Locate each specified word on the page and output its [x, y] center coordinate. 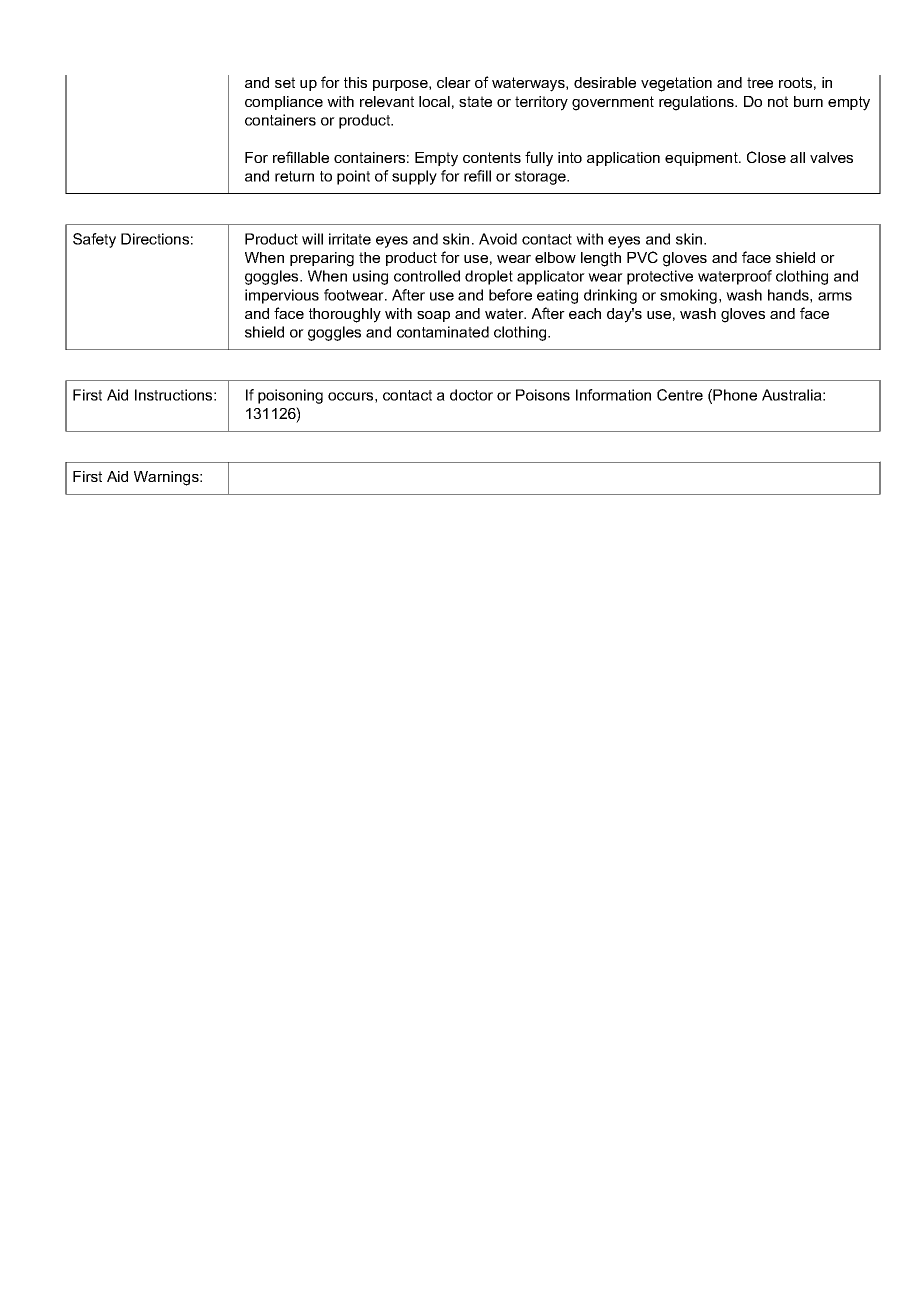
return [294, 176]
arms [835, 296]
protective [660, 277]
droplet [489, 277]
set [285, 82]
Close [766, 157]
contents [492, 157]
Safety [94, 240]
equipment [702, 159]
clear [454, 82]
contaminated [443, 332]
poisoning [290, 396]
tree [760, 82]
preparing [322, 259]
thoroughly [345, 315]
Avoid [498, 239]
